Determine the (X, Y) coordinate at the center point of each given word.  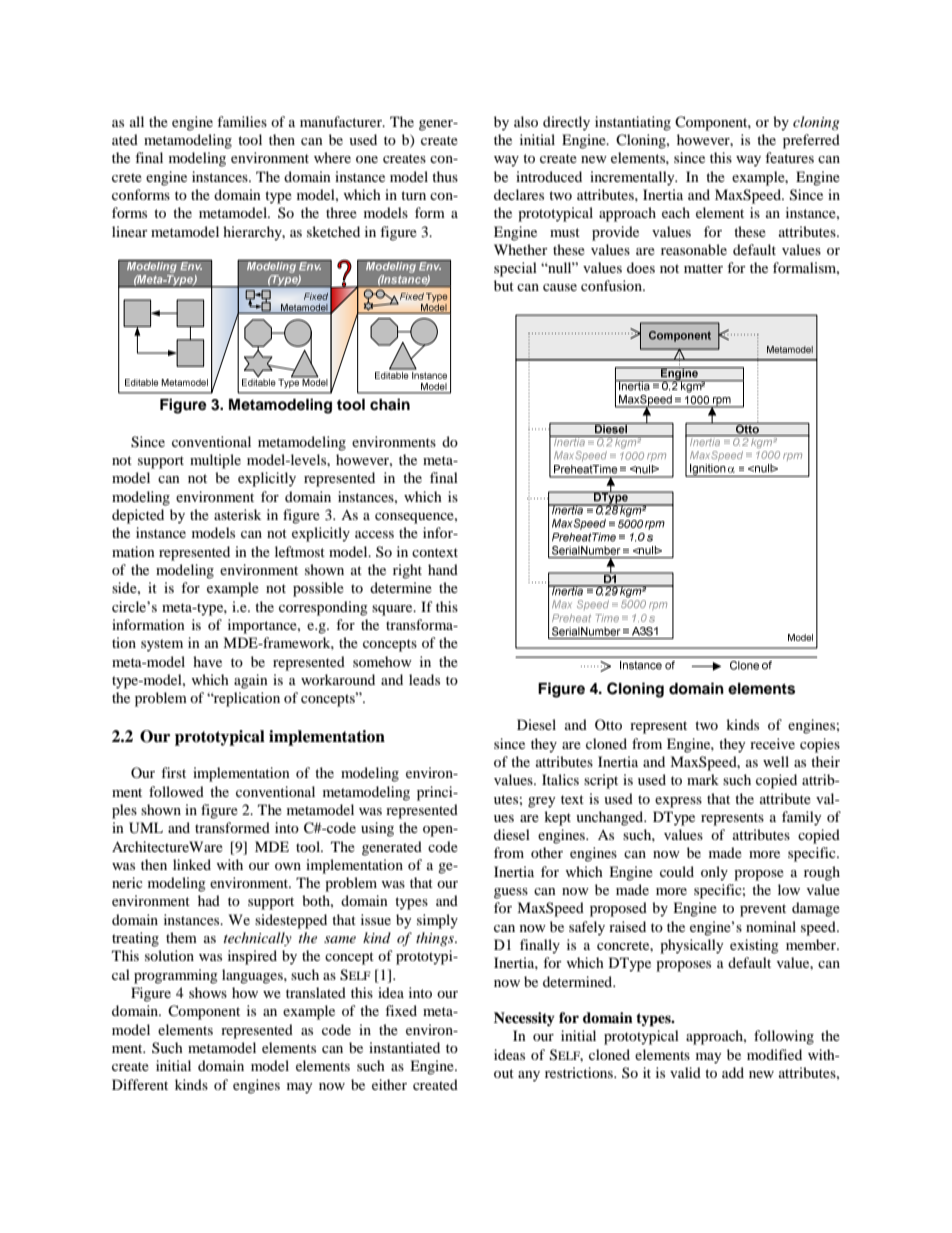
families (242, 121)
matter (703, 268)
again (251, 681)
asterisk (237, 514)
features (789, 157)
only (714, 873)
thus (445, 176)
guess (511, 893)
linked (192, 864)
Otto (608, 724)
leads (424, 679)
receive (772, 743)
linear (130, 231)
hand (443, 569)
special (515, 269)
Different (140, 1084)
